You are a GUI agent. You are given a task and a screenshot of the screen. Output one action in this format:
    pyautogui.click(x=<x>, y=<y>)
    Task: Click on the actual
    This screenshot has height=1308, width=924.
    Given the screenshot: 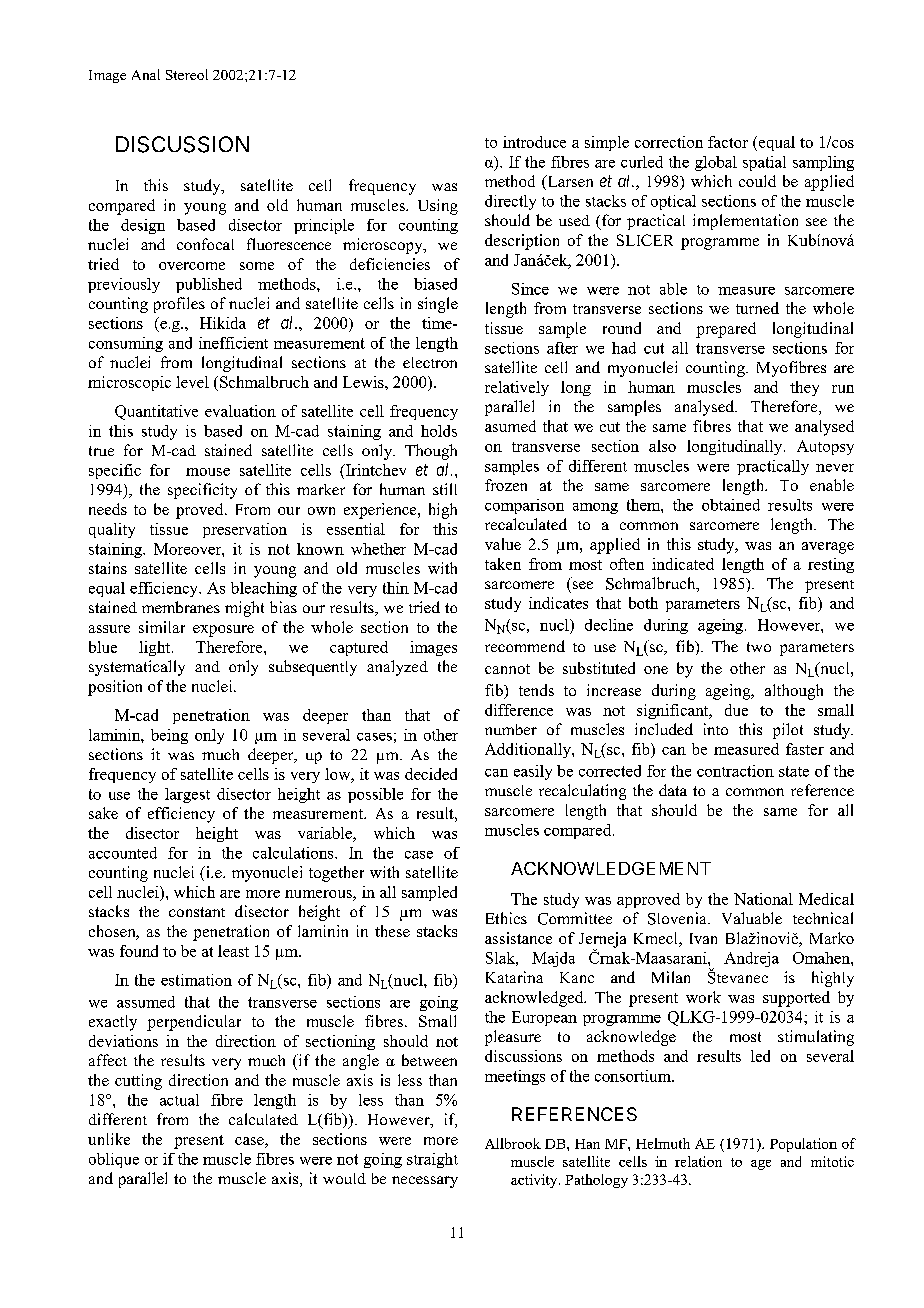 What is the action you would take?
    pyautogui.click(x=179, y=1100)
